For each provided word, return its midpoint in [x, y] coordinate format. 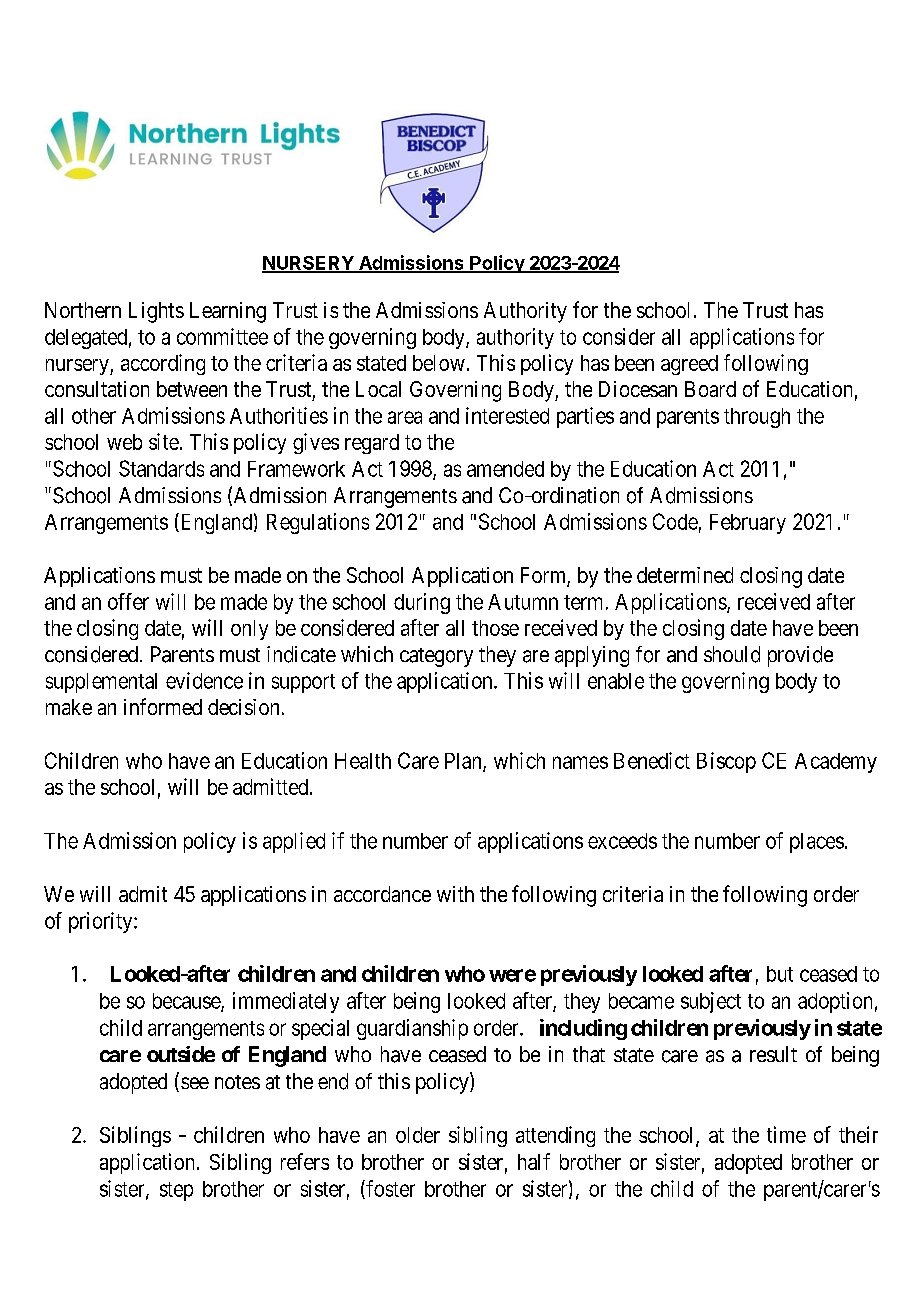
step [176, 1191]
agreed [689, 365]
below [439, 363]
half [534, 1161]
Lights [156, 312]
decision [243, 707]
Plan [464, 762]
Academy [836, 763]
